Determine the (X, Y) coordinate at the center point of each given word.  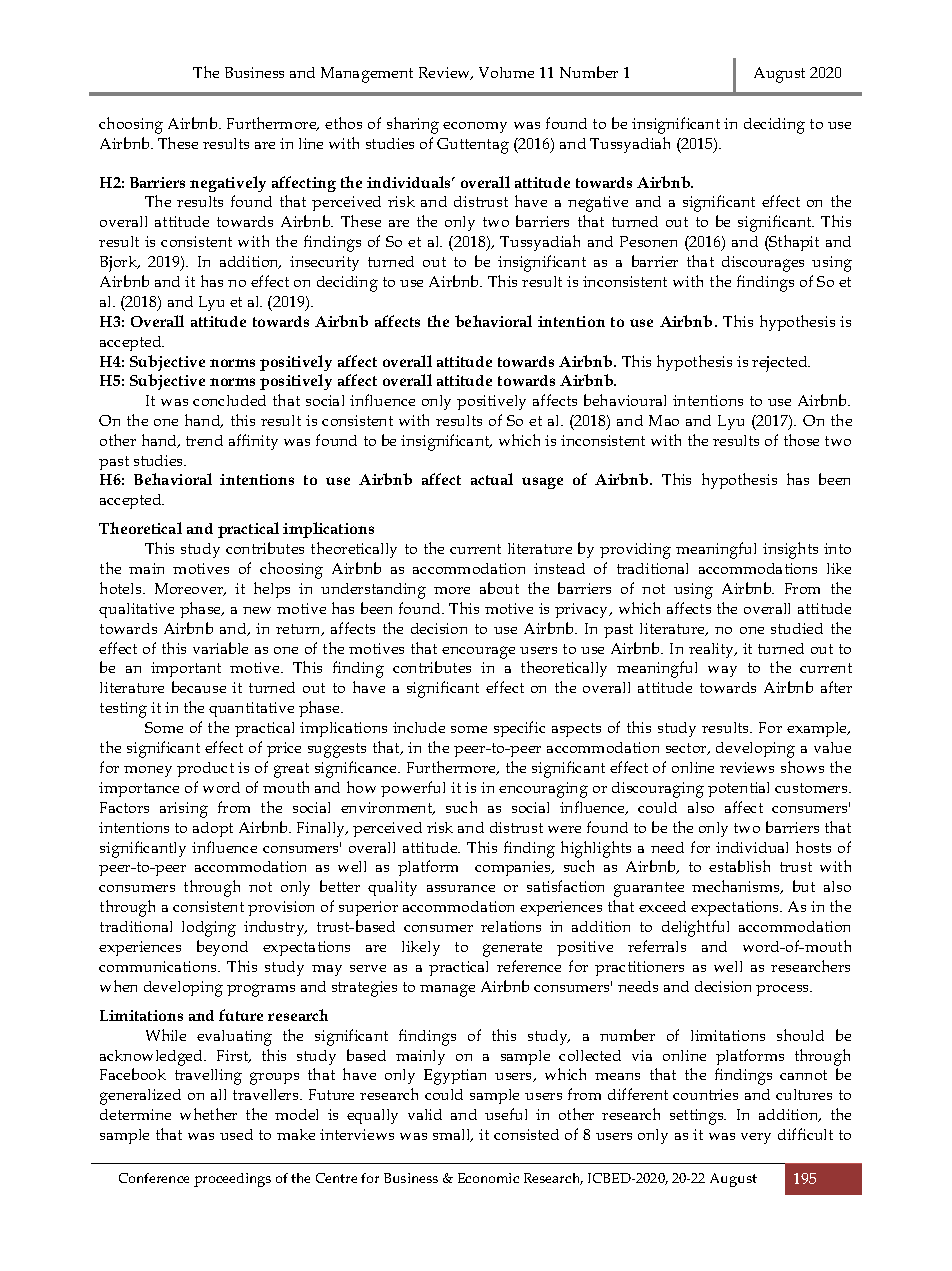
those (801, 440)
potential (738, 789)
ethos (343, 123)
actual (492, 479)
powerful (413, 789)
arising (184, 810)
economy (475, 127)
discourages (763, 264)
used (236, 1134)
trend (204, 440)
